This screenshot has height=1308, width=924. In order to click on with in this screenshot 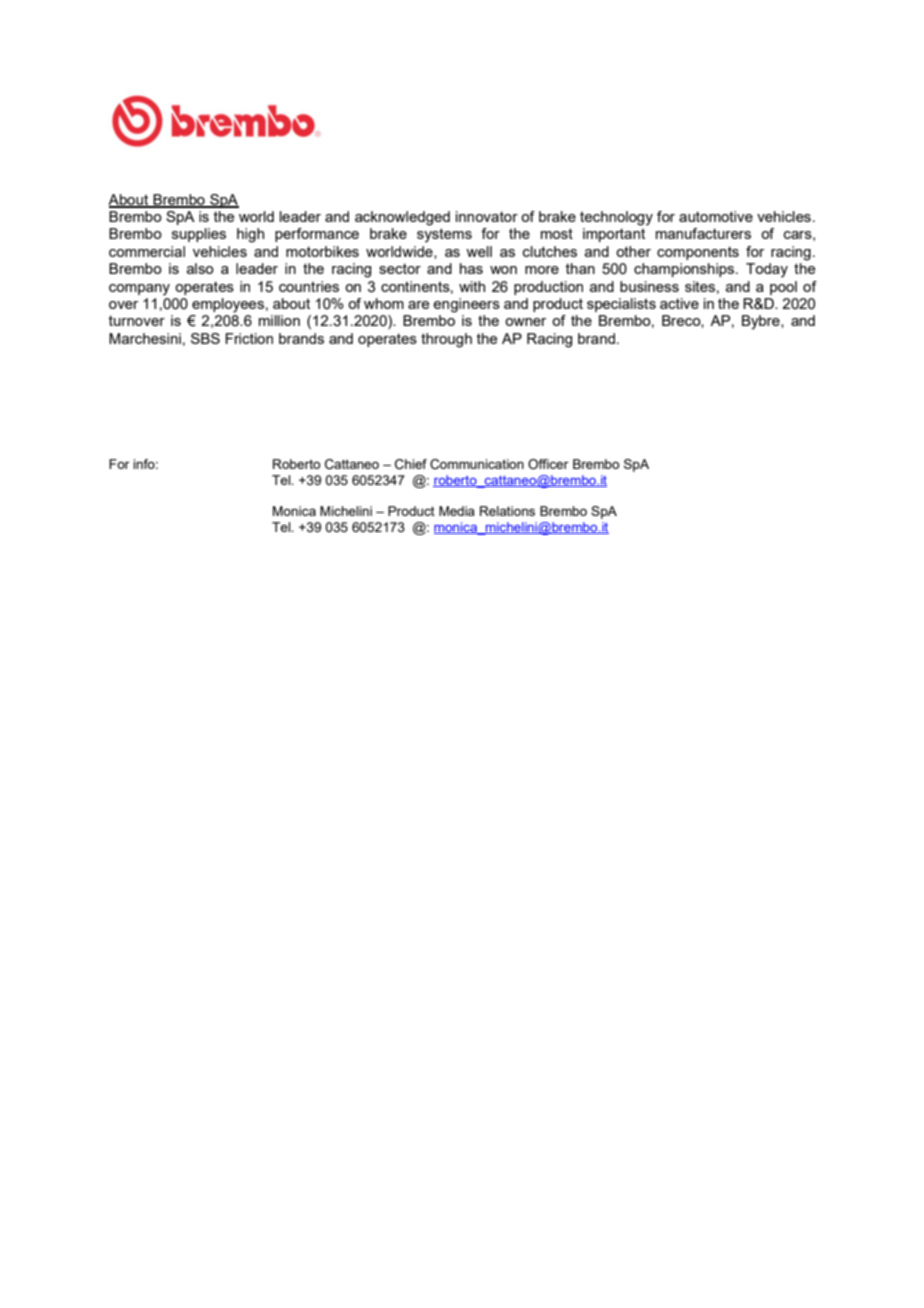, I will do `click(472, 286)`.
